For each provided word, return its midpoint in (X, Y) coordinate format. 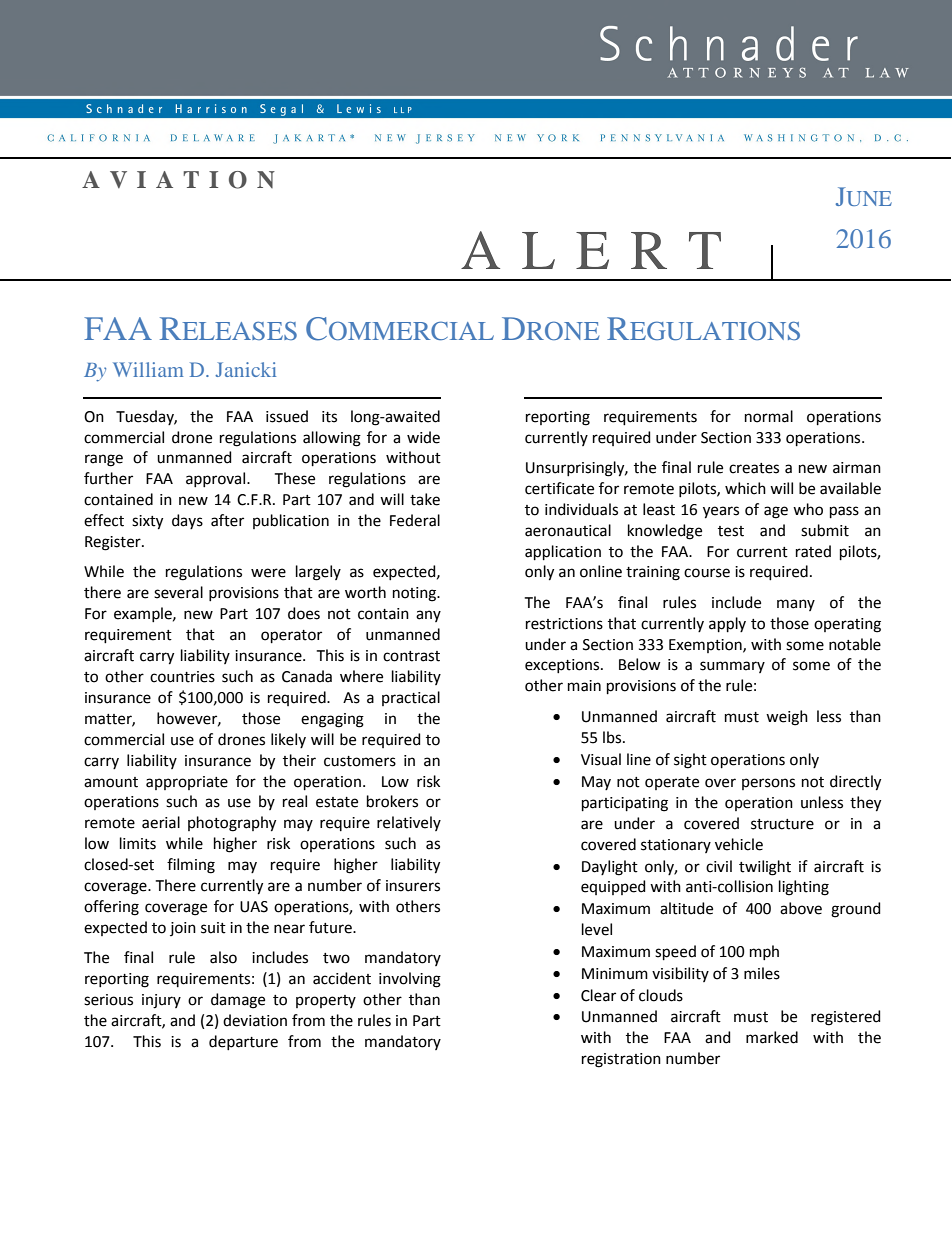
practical (411, 698)
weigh (787, 718)
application (563, 552)
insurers (413, 886)
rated (813, 551)
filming (191, 866)
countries (182, 677)
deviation (255, 1020)
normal (769, 416)
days (187, 521)
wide (423, 437)
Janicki (245, 369)
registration (621, 1060)
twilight (765, 868)
